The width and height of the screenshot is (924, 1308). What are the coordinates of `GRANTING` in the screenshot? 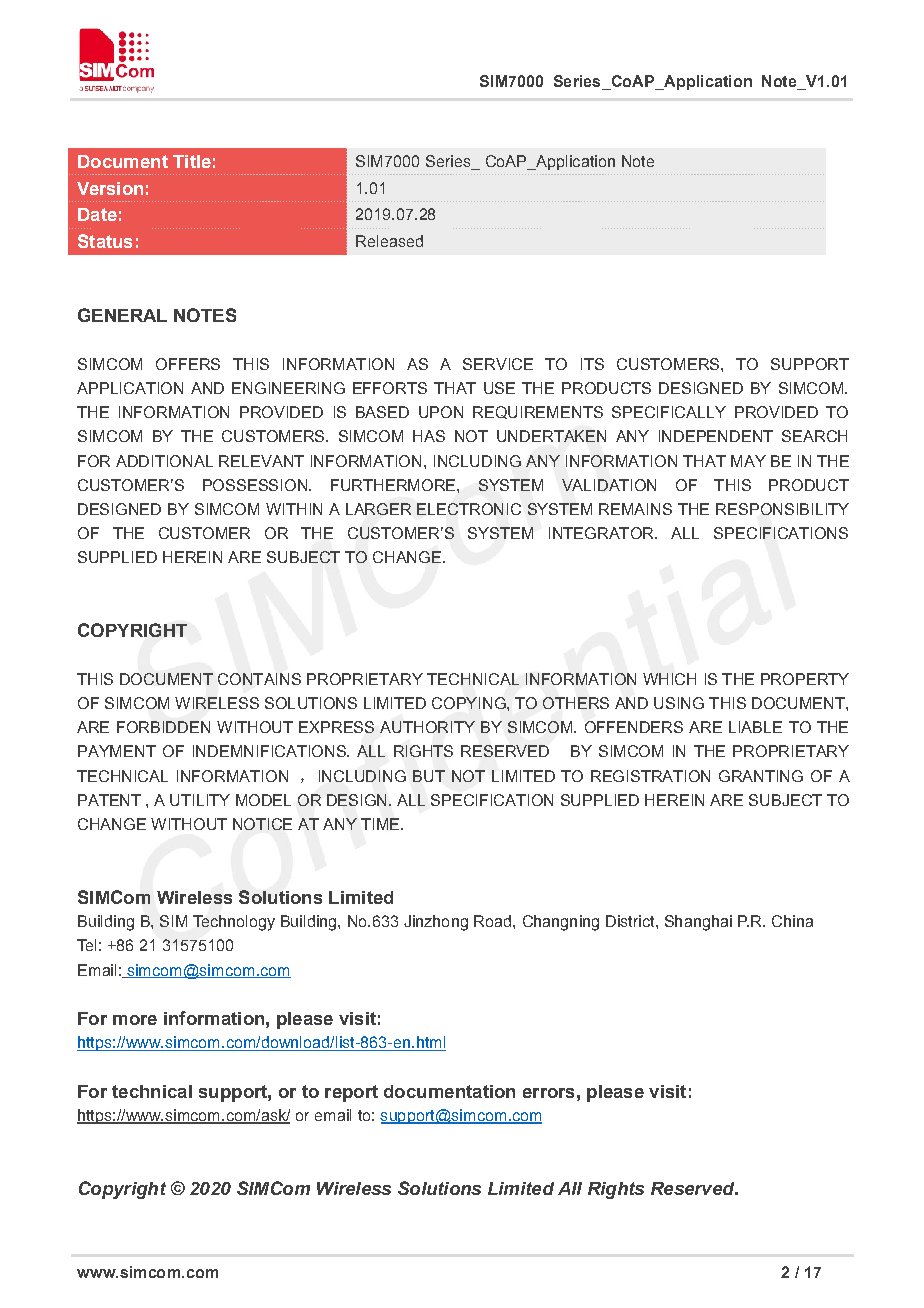 It's located at (761, 776).
